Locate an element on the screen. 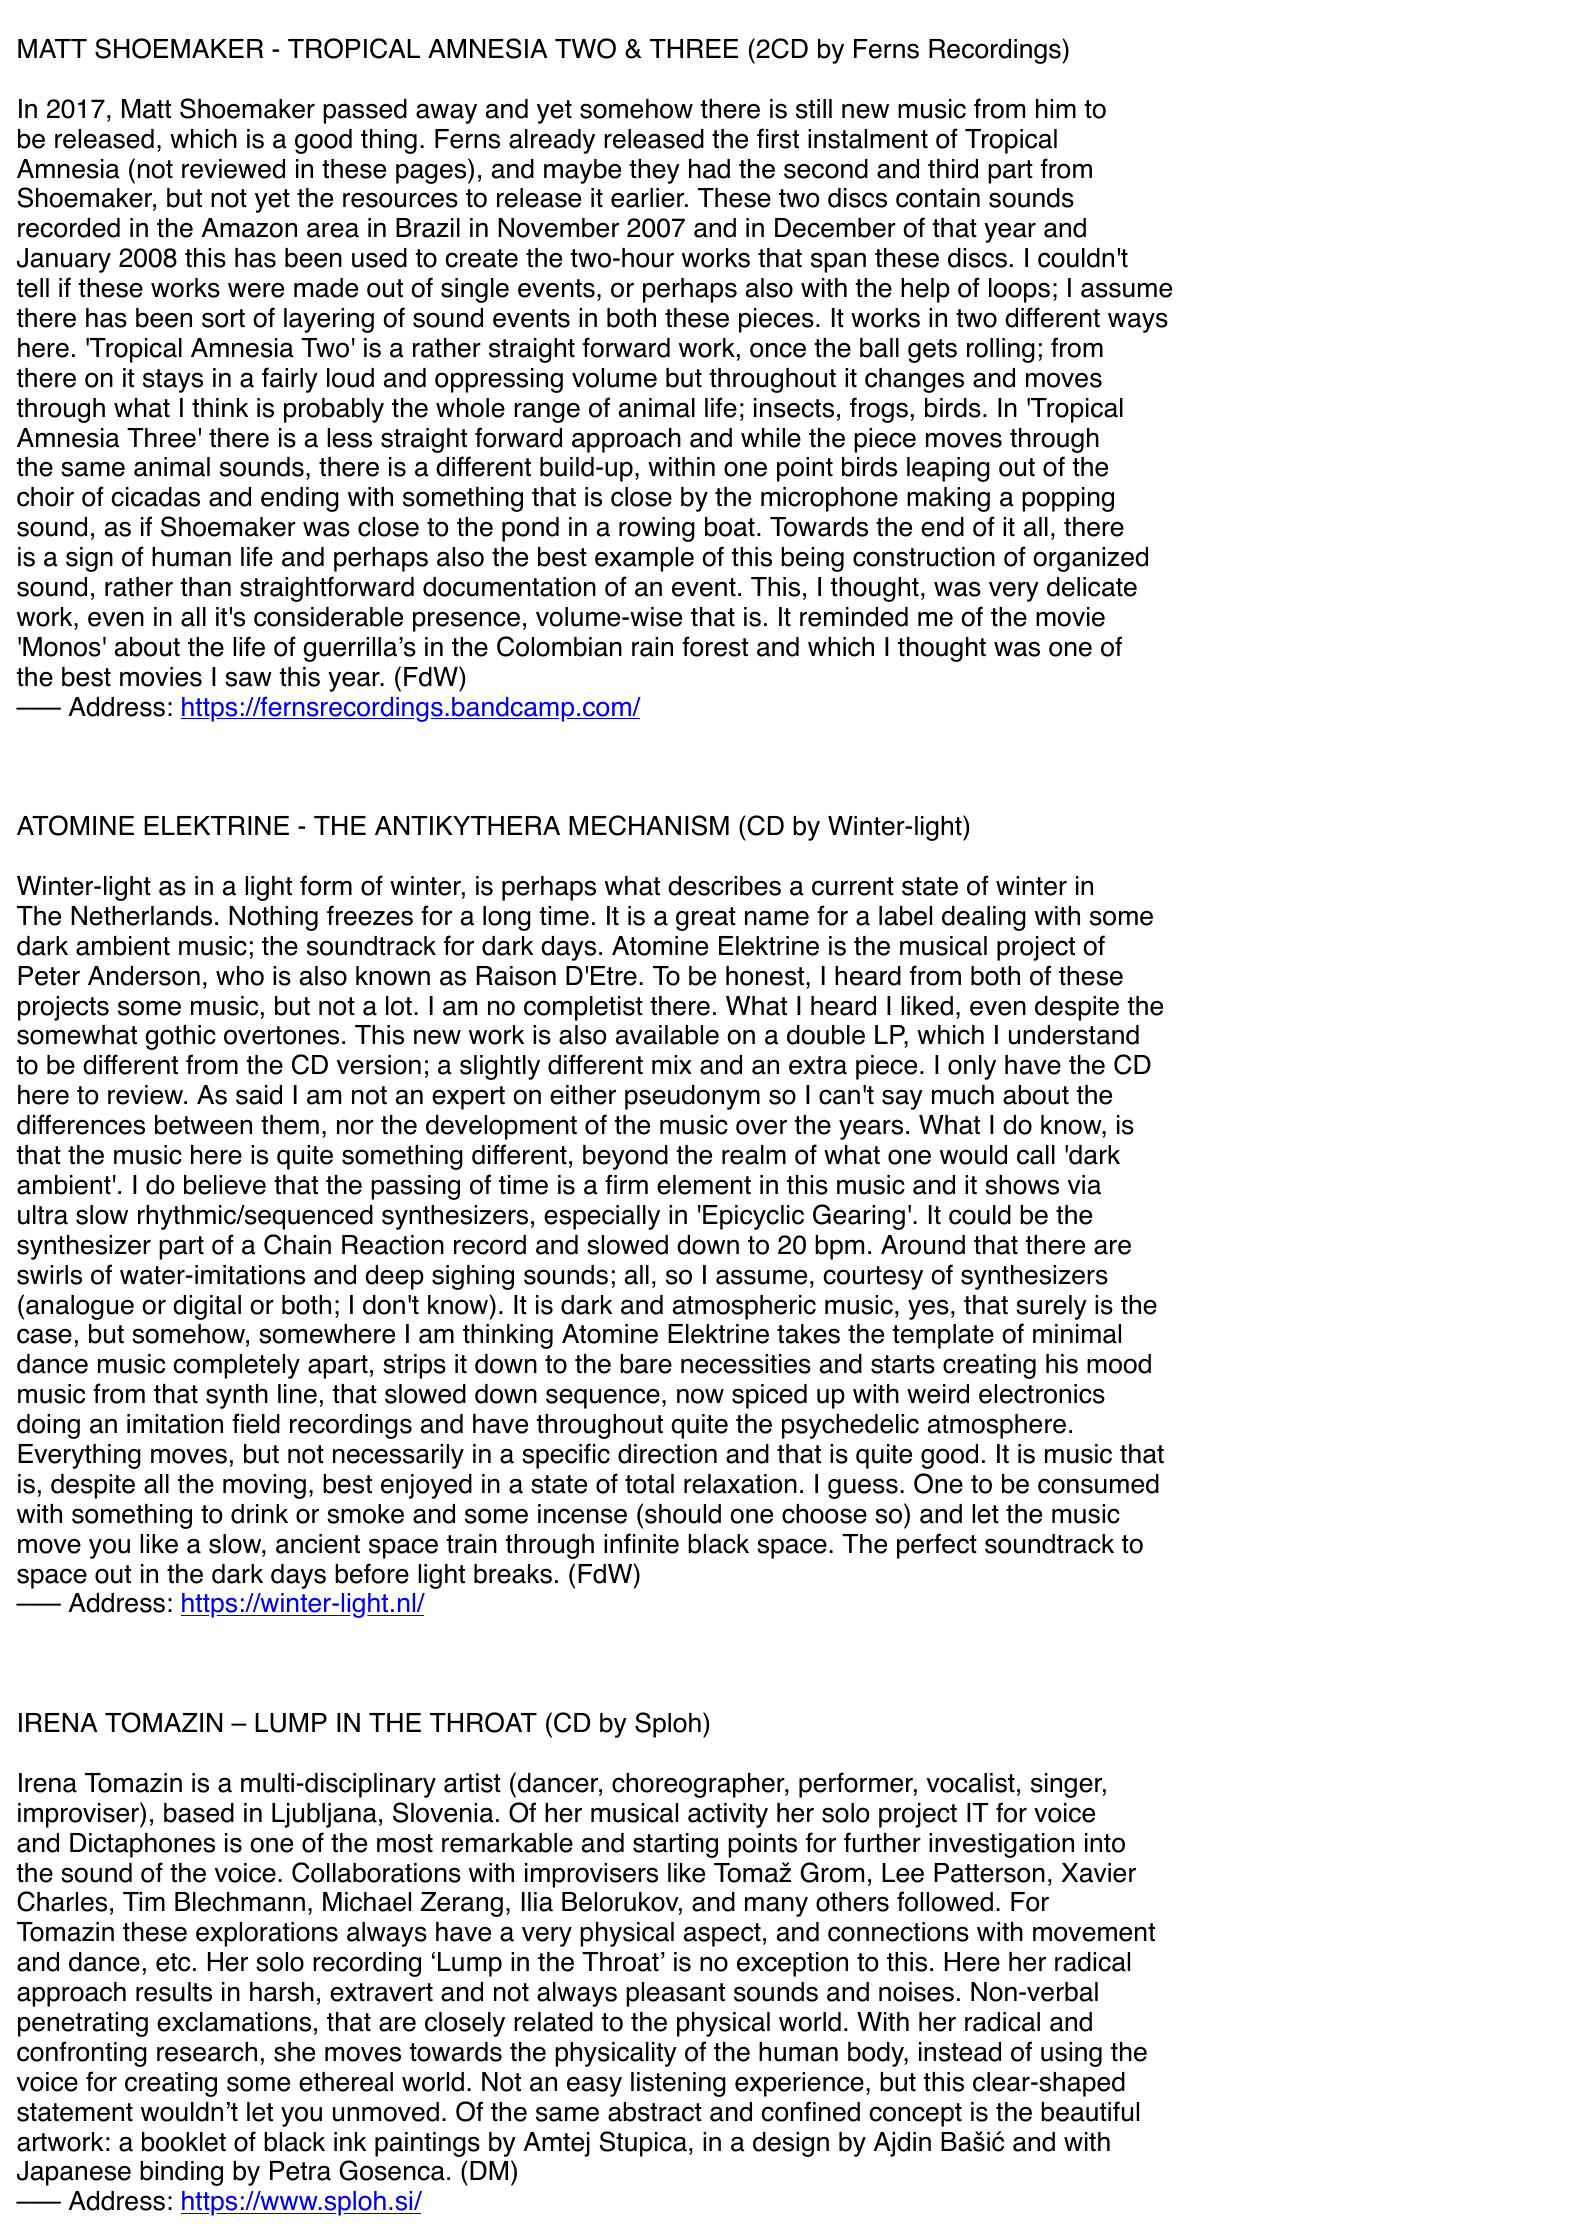  Amazon is located at coordinates (249, 228).
